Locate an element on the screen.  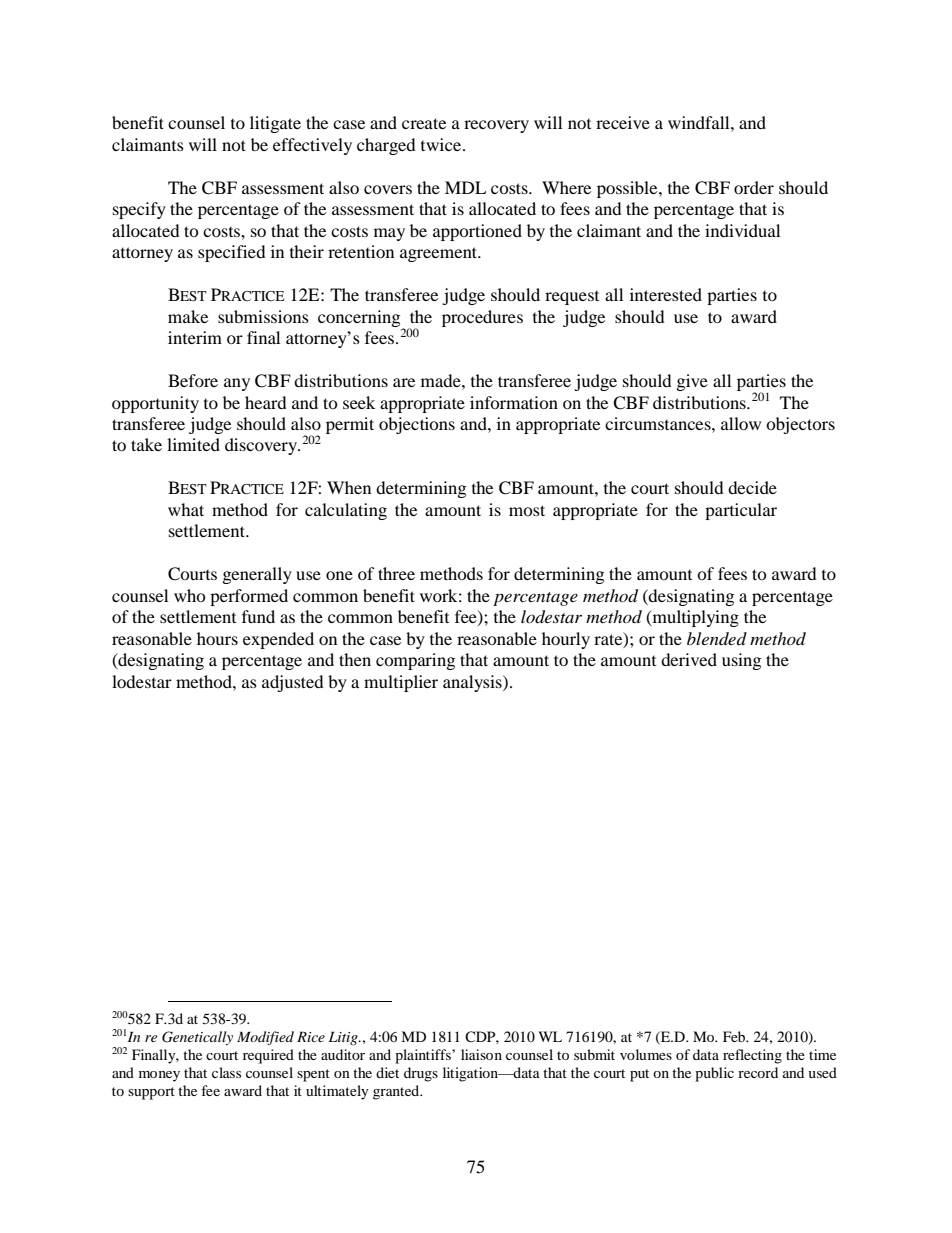
class is located at coordinates (226, 1072).
